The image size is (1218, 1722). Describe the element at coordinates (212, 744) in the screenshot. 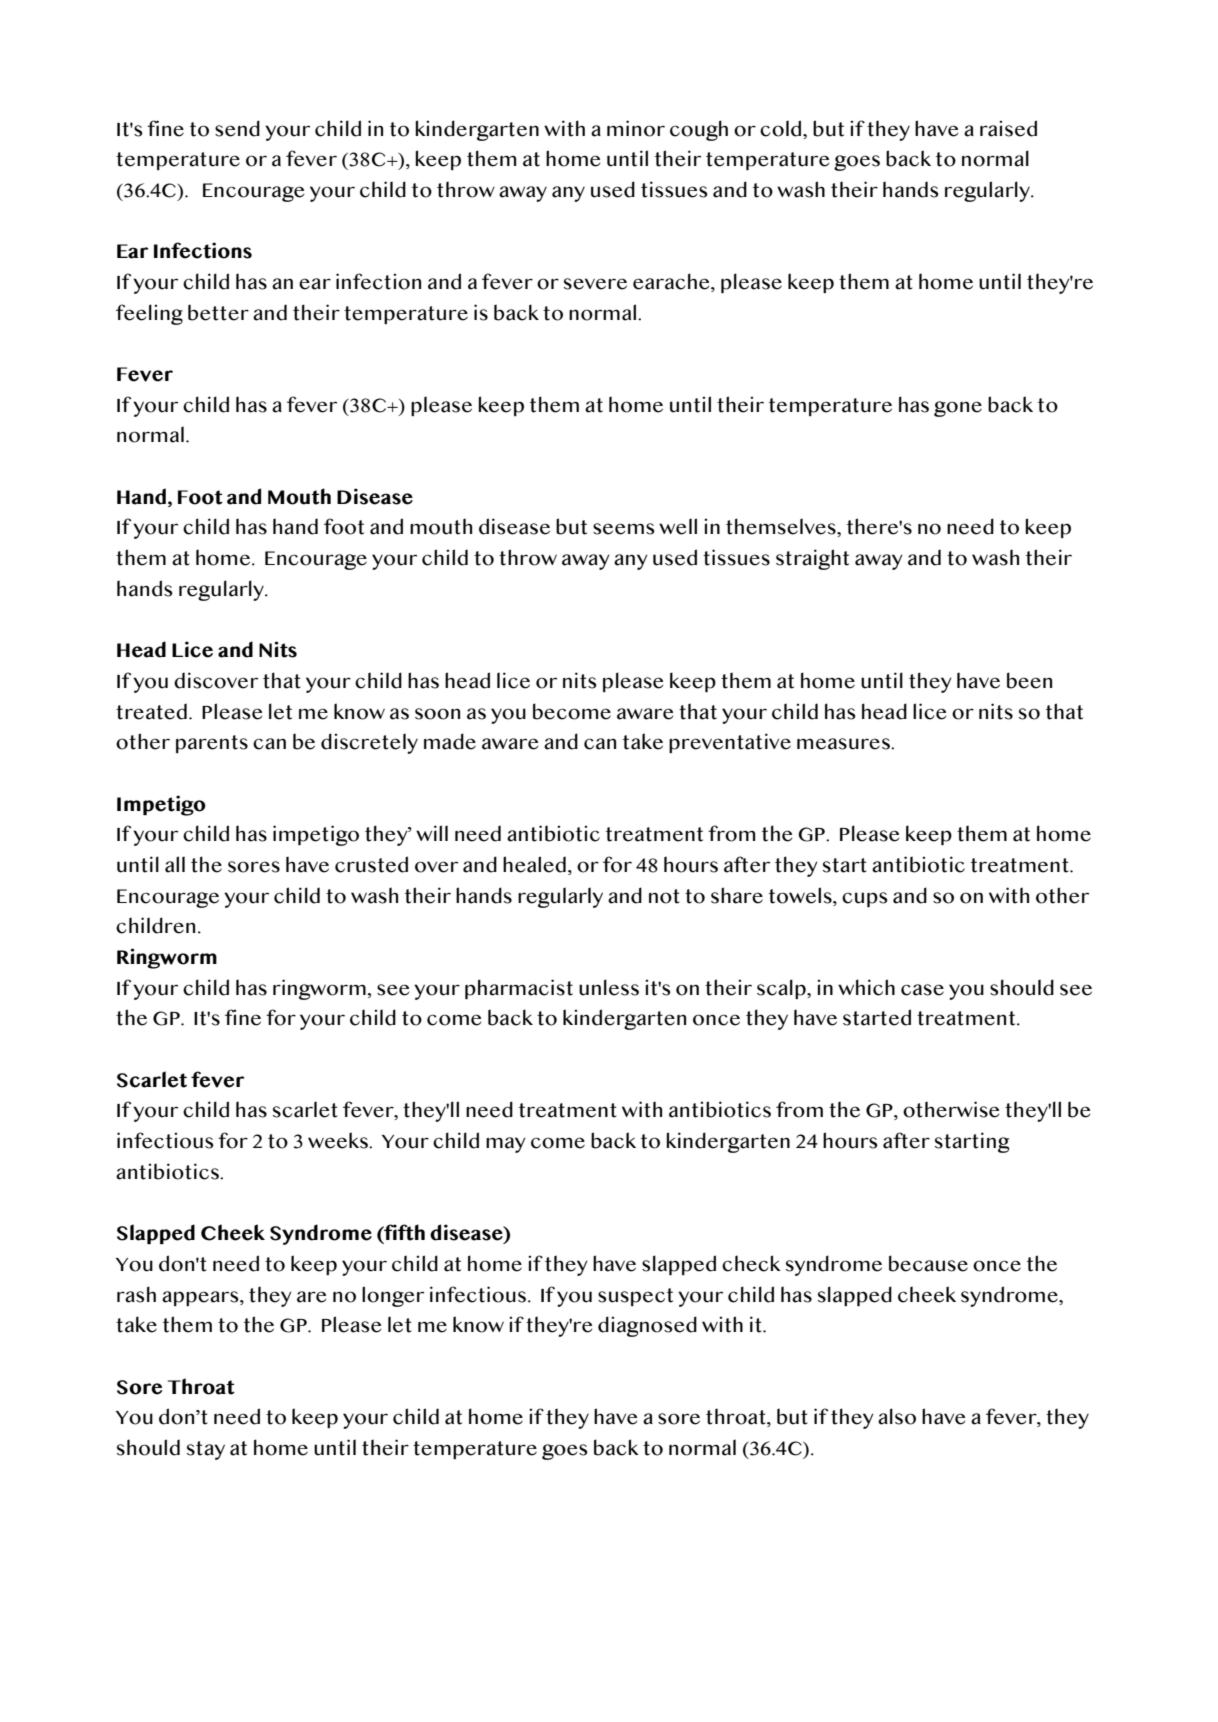

I see `parents` at that location.
